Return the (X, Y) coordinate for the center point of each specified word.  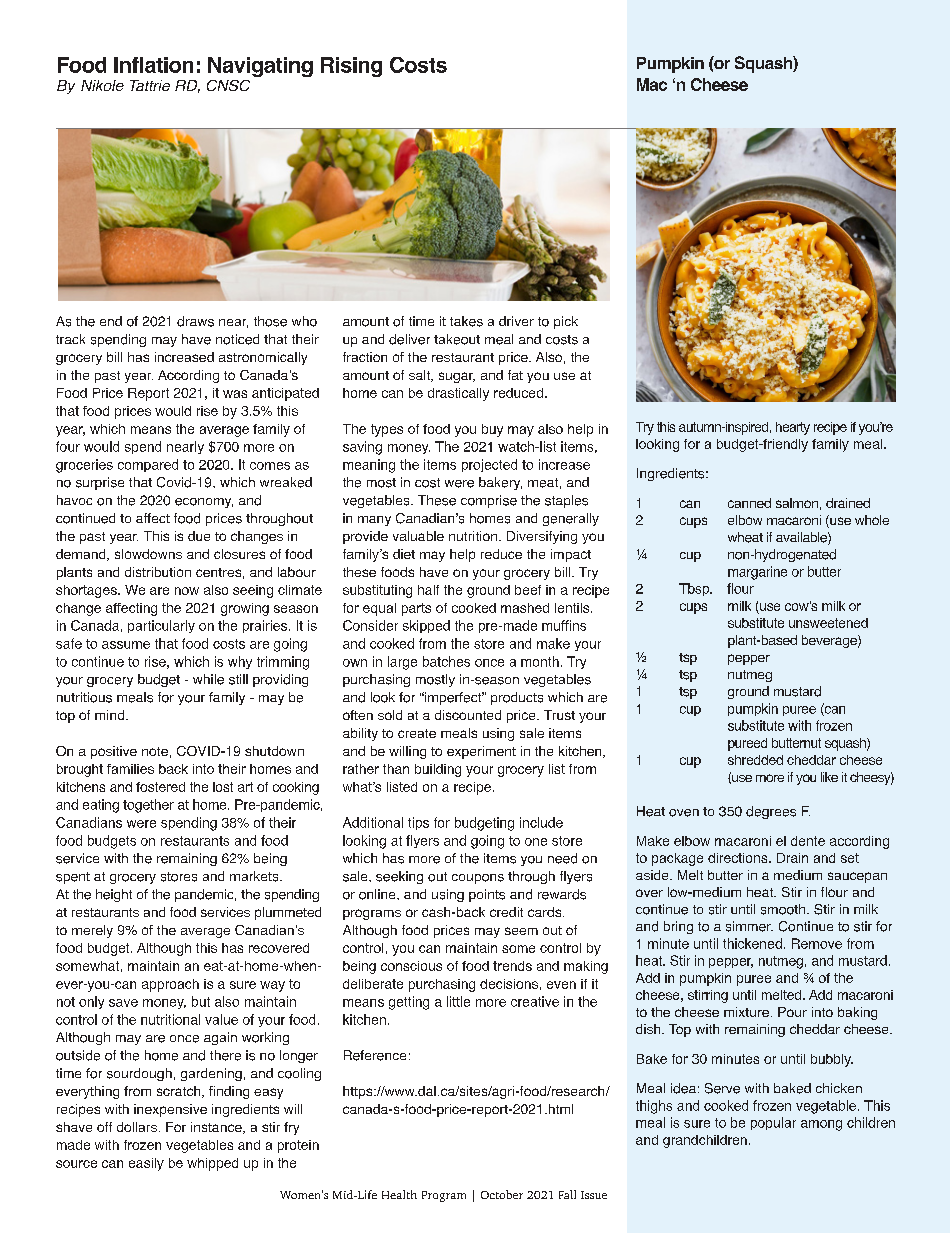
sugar (457, 377)
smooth (784, 909)
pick (566, 322)
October (502, 1194)
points (487, 895)
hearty (793, 428)
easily (146, 1164)
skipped (426, 626)
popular (773, 1123)
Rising (351, 67)
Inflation (153, 65)
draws (195, 321)
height (114, 895)
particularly (161, 626)
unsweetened (828, 623)
